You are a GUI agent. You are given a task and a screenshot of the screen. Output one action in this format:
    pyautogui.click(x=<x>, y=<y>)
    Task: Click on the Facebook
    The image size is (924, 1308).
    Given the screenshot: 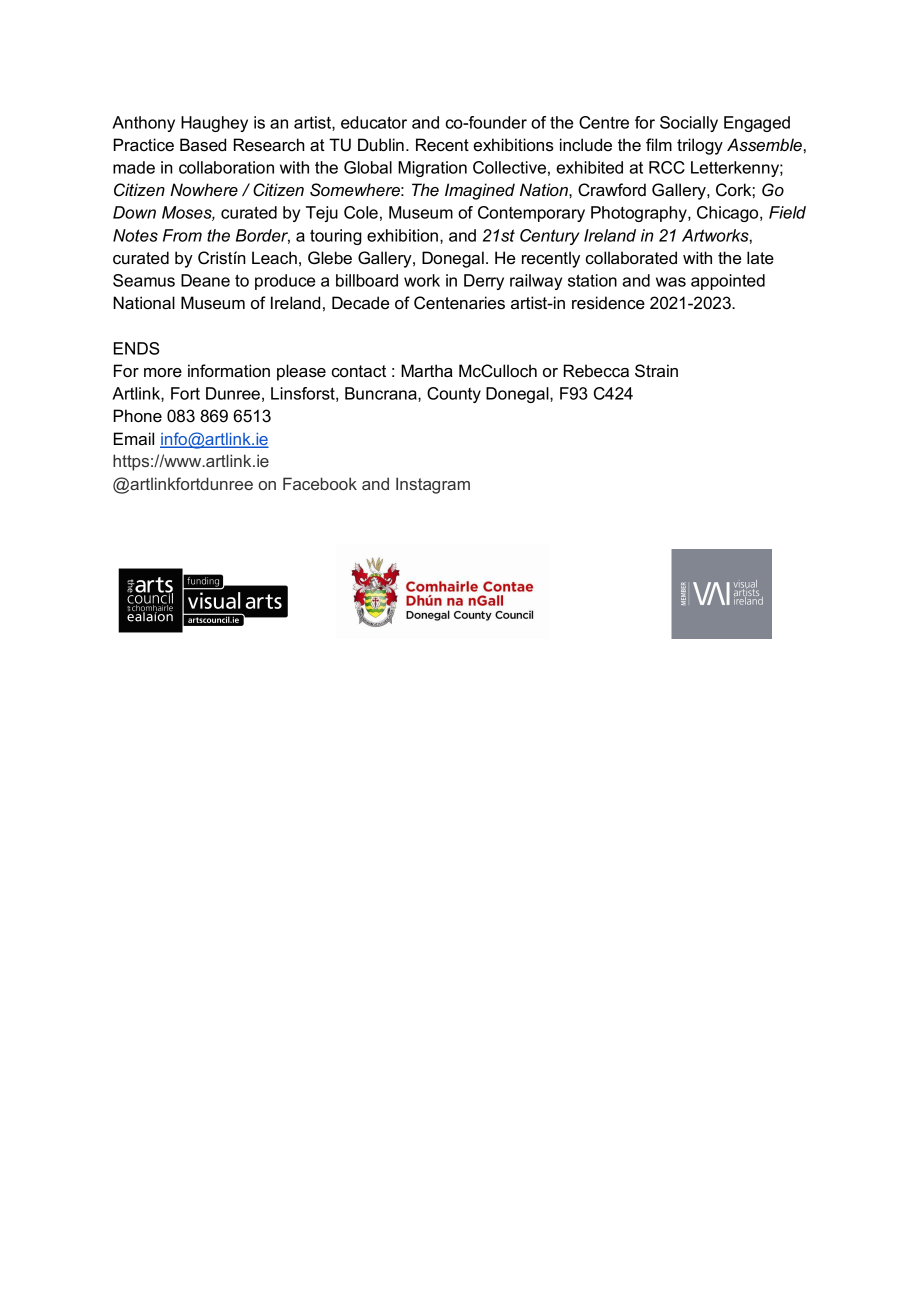 What is the action you would take?
    pyautogui.click(x=320, y=483)
